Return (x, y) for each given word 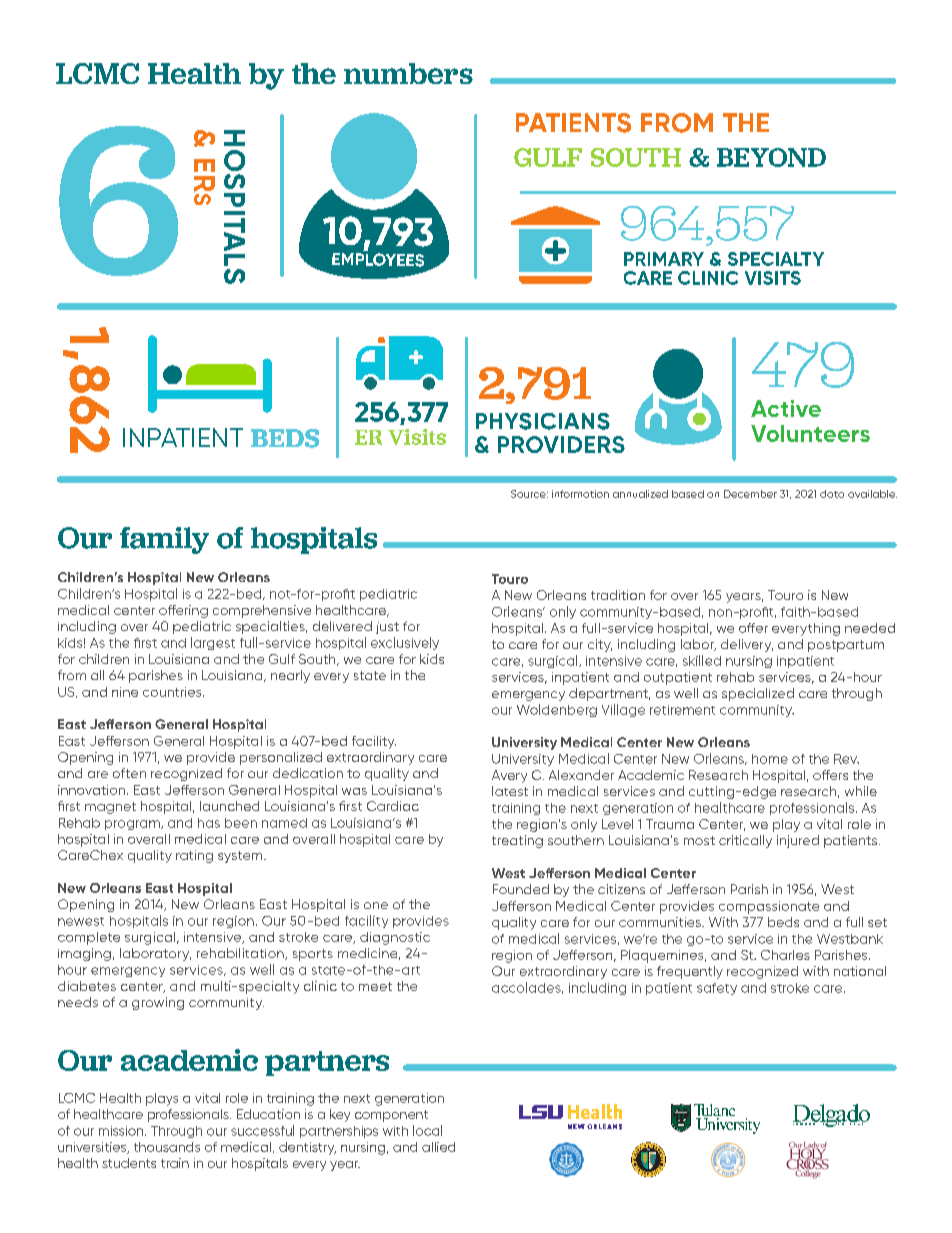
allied (438, 1147)
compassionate (769, 907)
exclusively (405, 643)
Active (786, 408)
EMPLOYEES (378, 258)
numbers (408, 73)
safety (717, 989)
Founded (521, 889)
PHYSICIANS (543, 421)
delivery (747, 645)
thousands (167, 1147)
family (164, 540)
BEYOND (771, 157)
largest (213, 643)
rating (194, 856)
